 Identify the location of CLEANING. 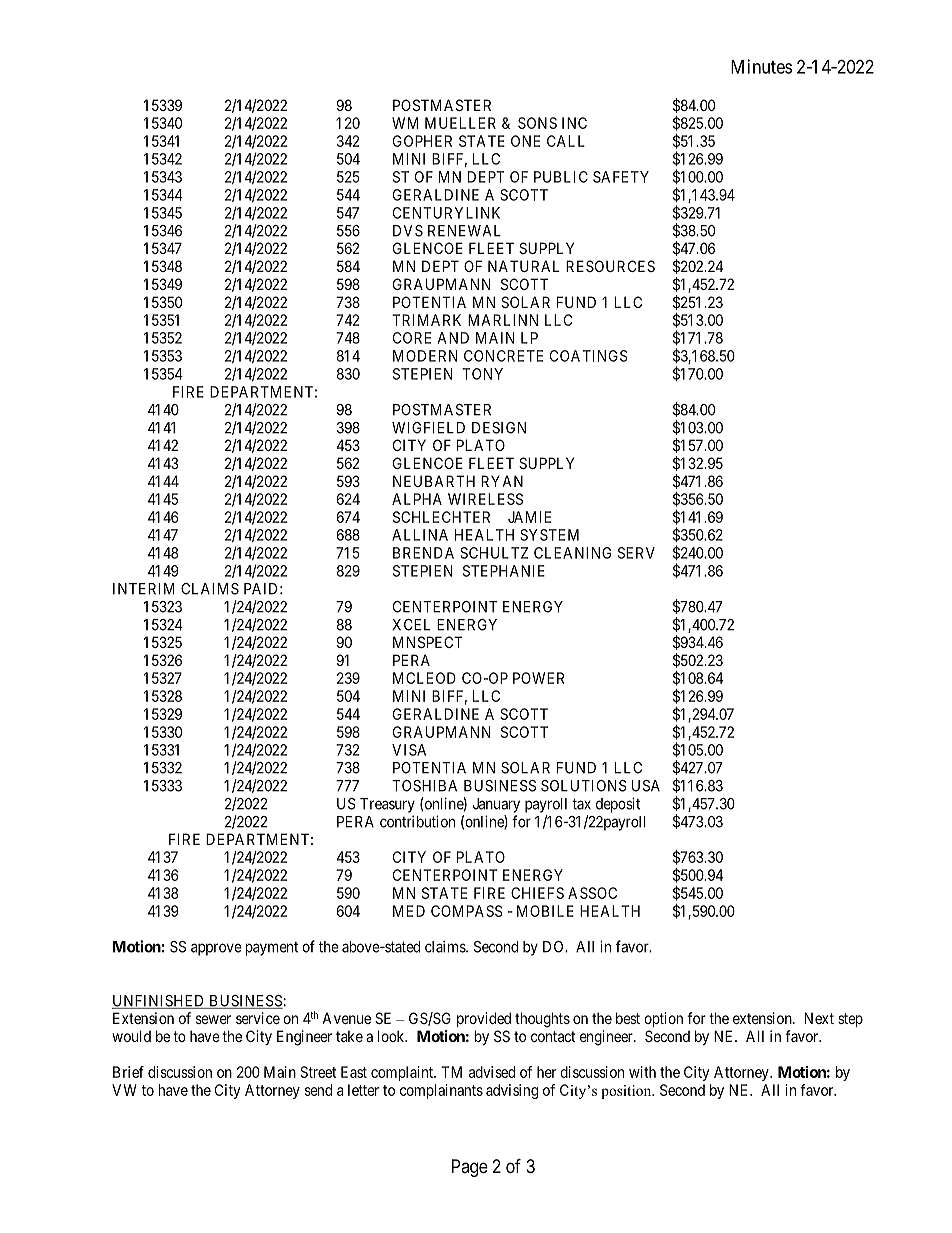
(572, 553).
